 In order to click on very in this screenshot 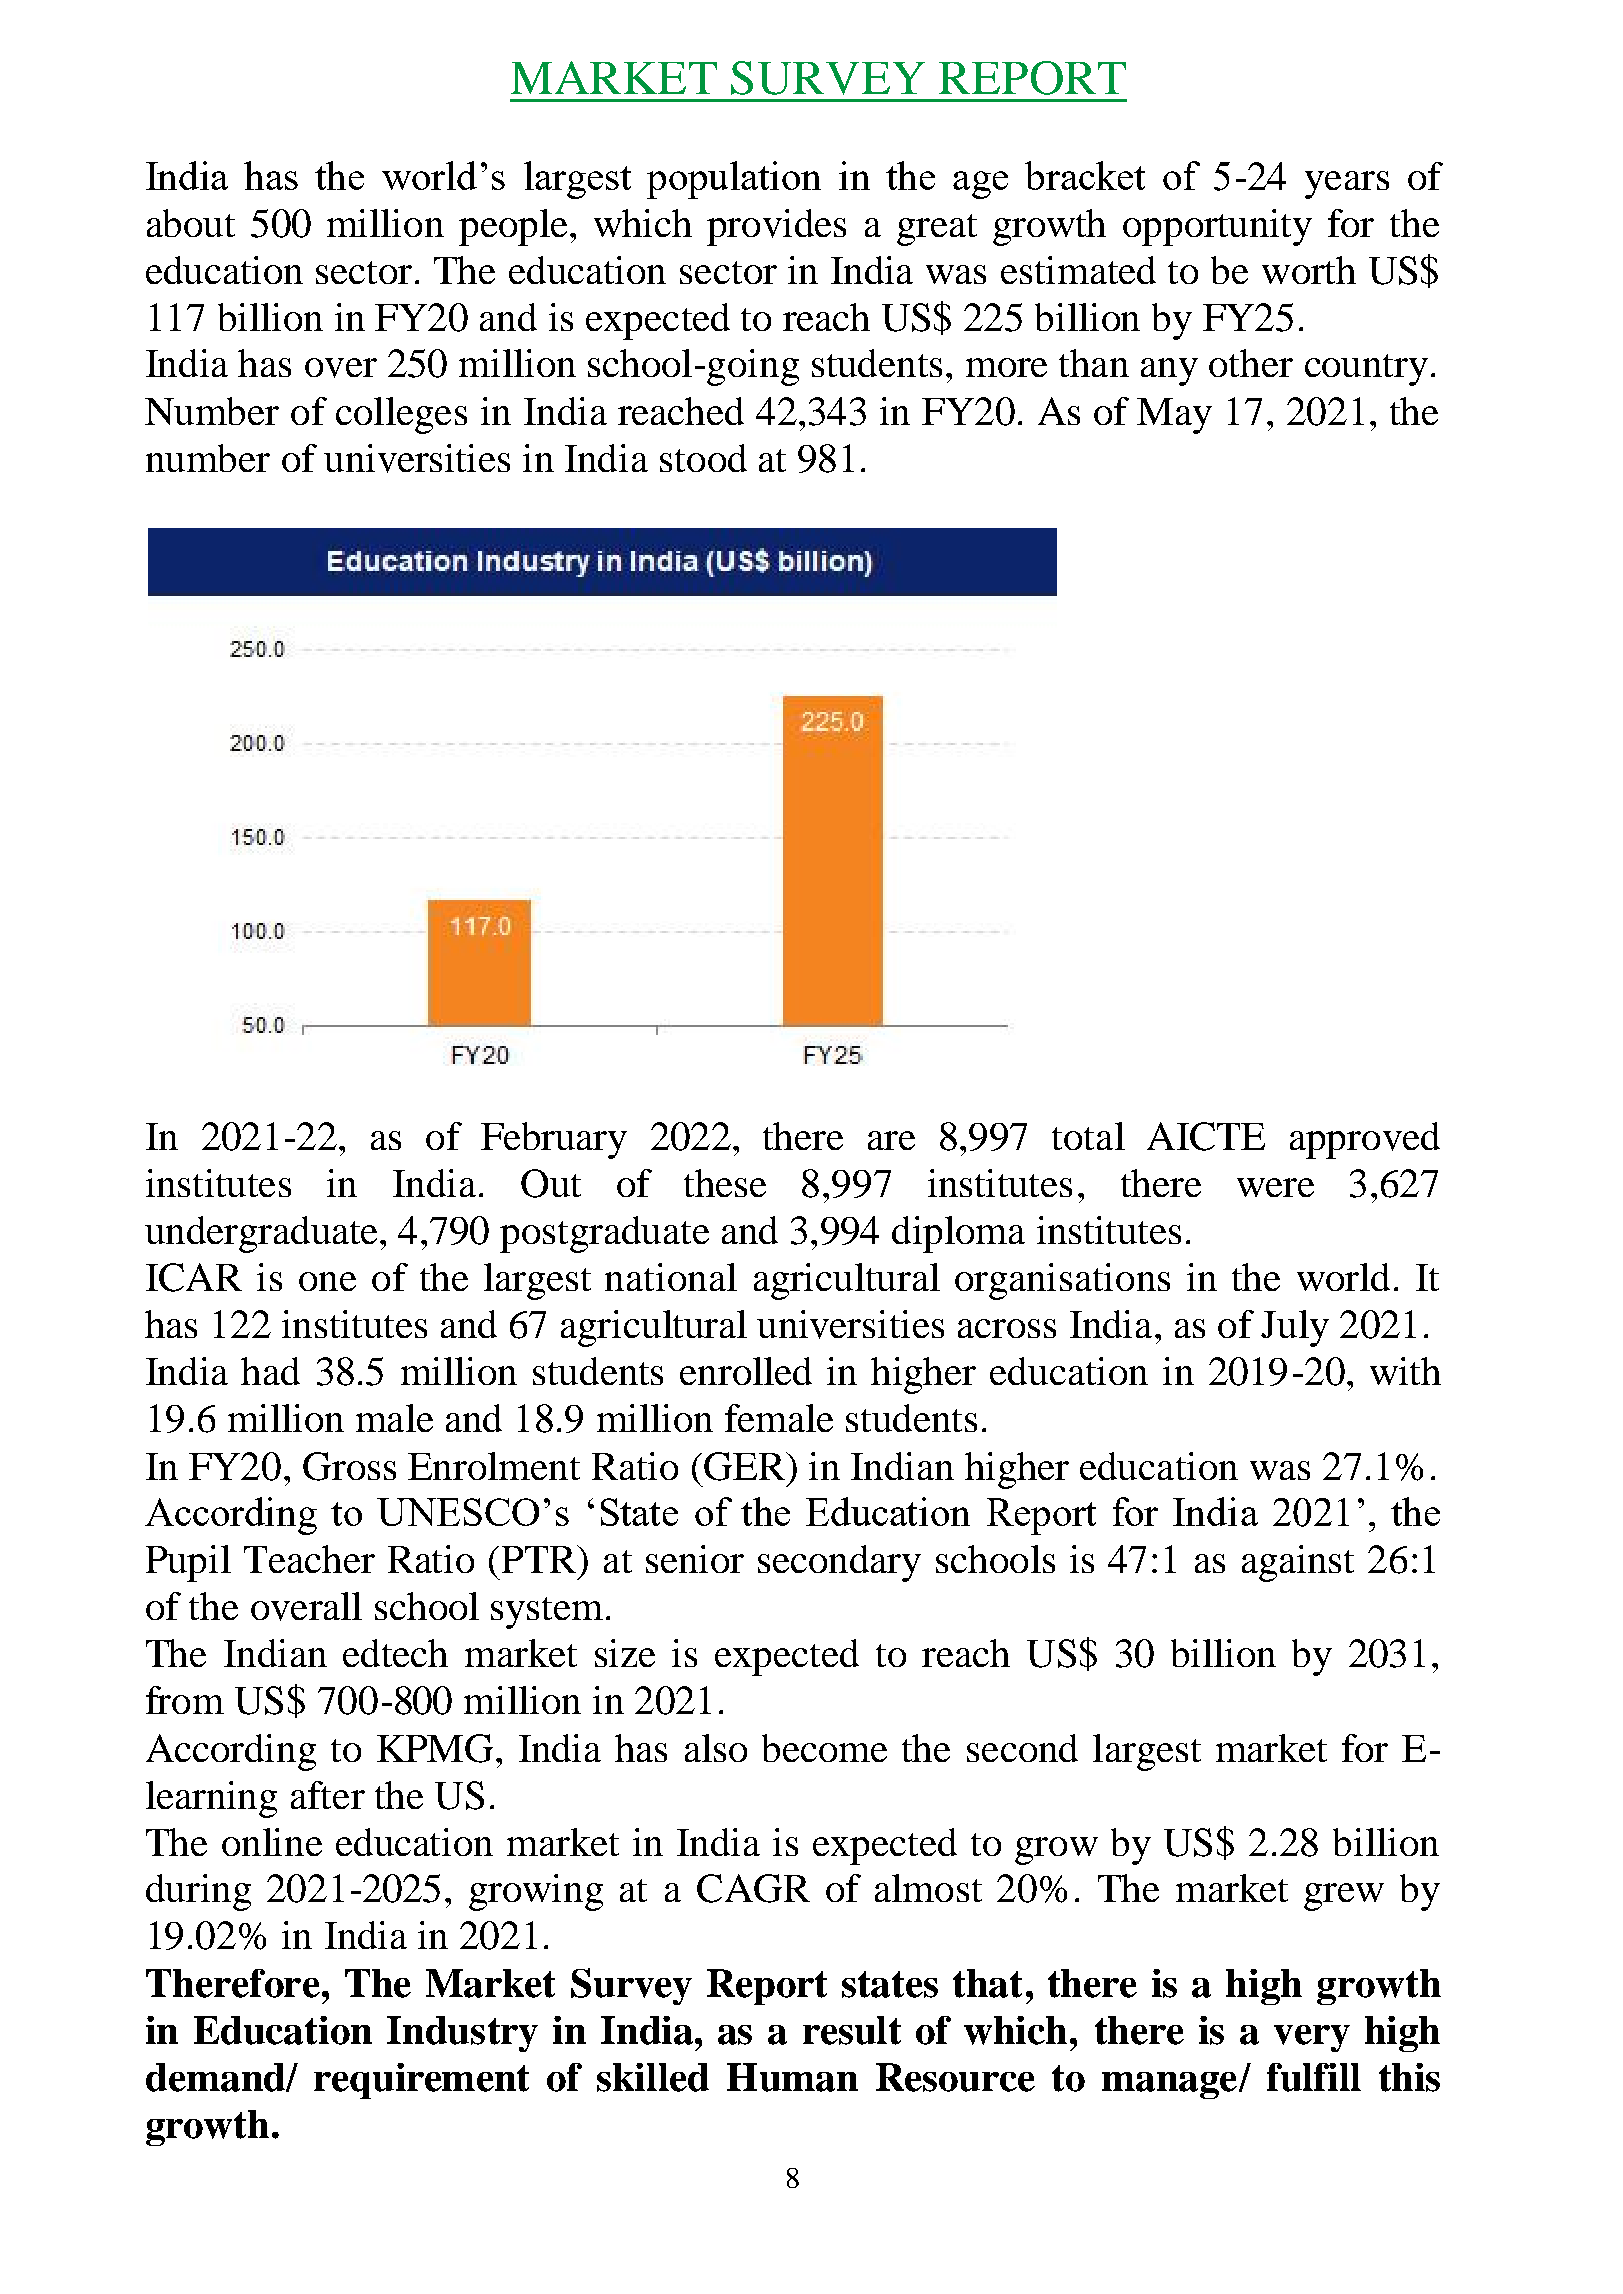, I will do `click(1312, 2038)`.
